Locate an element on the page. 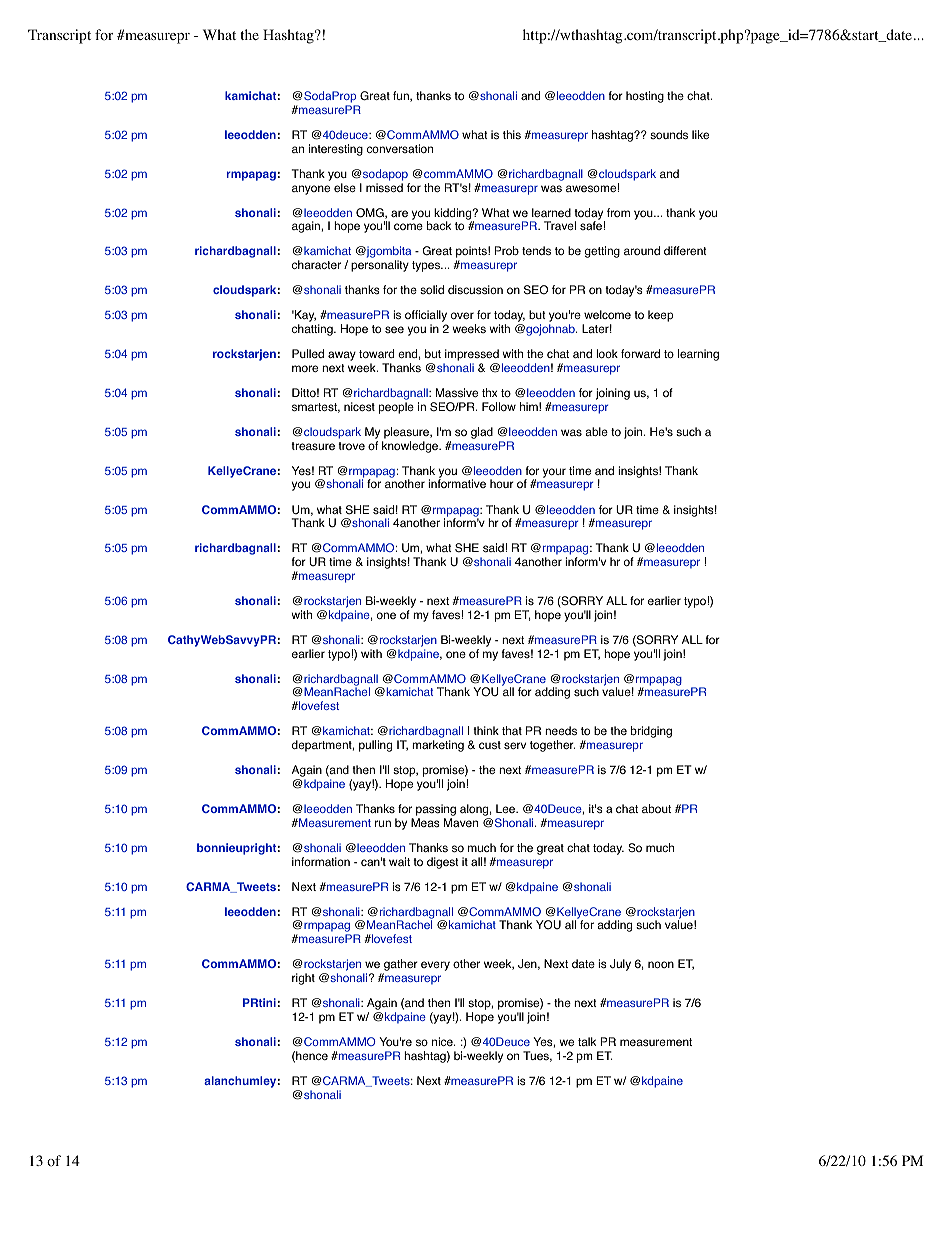 This image has height=1233, width=952. this is located at coordinates (512, 135).
